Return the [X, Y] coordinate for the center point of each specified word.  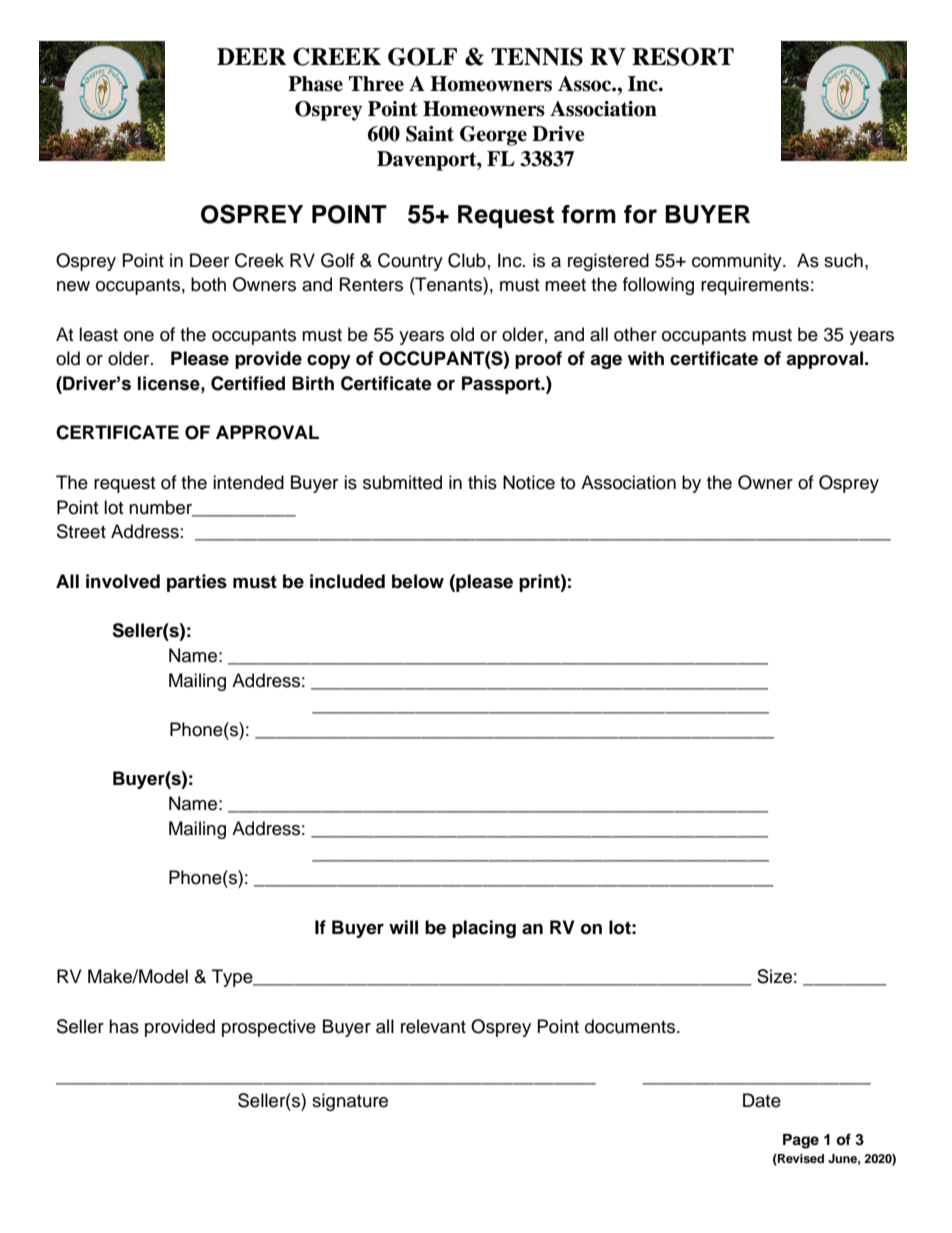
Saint [430, 134]
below [418, 581]
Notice [529, 482]
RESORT [683, 57]
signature [350, 1102]
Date [762, 1100]
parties [197, 583]
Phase [315, 84]
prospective [269, 1028]
